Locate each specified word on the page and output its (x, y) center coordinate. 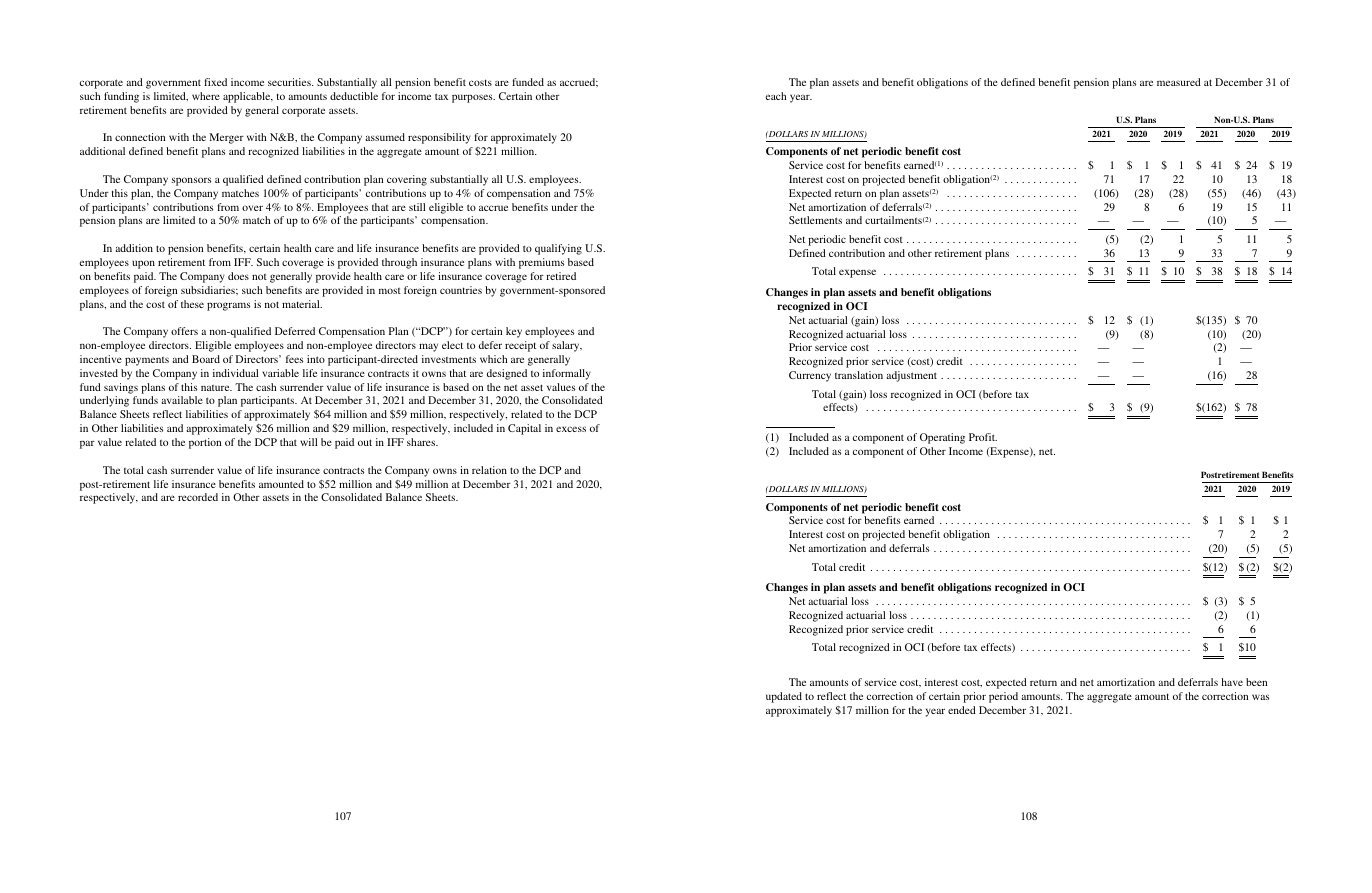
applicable (248, 97)
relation (489, 470)
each (776, 96)
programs (228, 306)
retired (561, 276)
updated (784, 697)
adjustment (912, 376)
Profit (983, 437)
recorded (198, 497)
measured (1179, 82)
